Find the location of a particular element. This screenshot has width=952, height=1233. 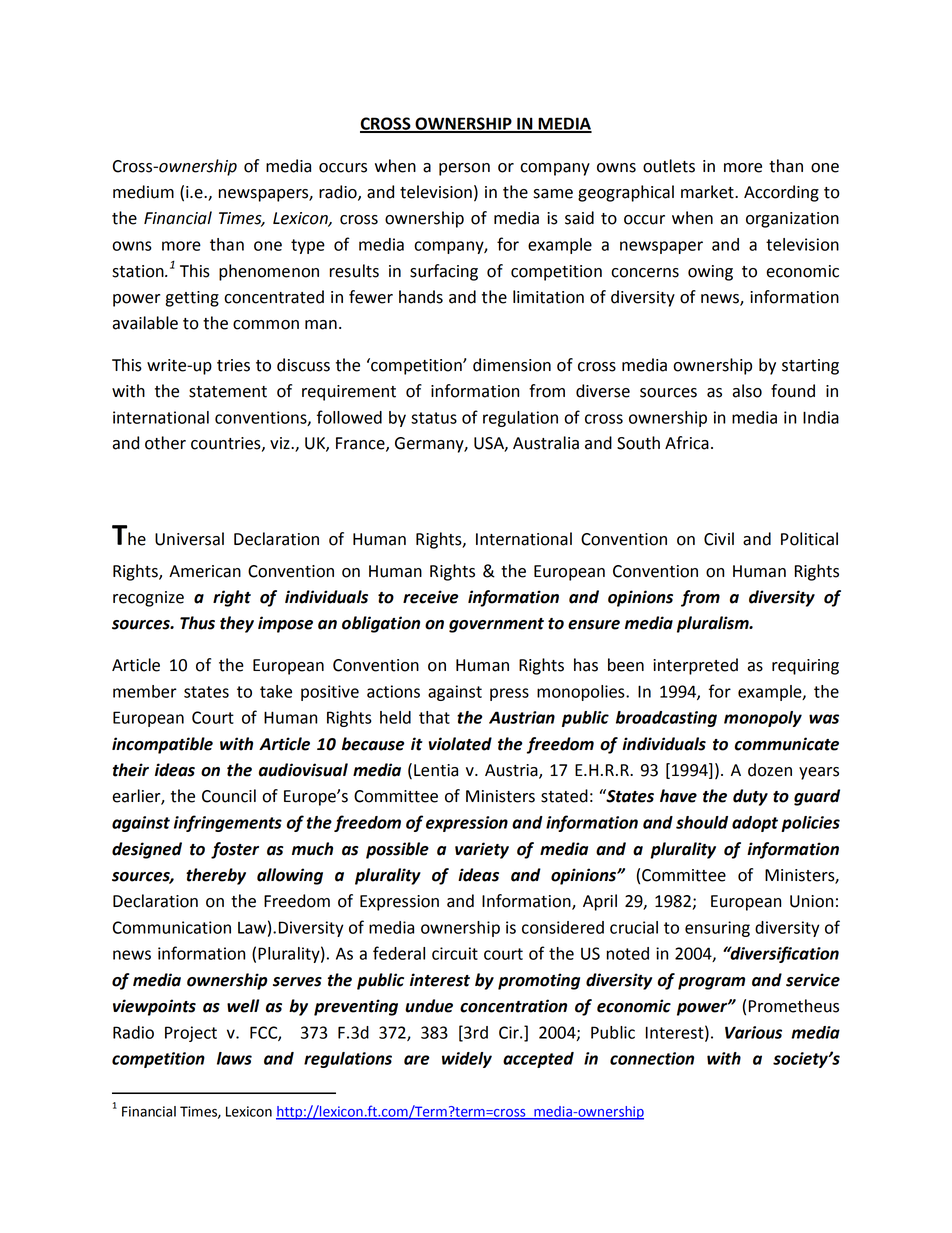

medium is located at coordinates (143, 192).
